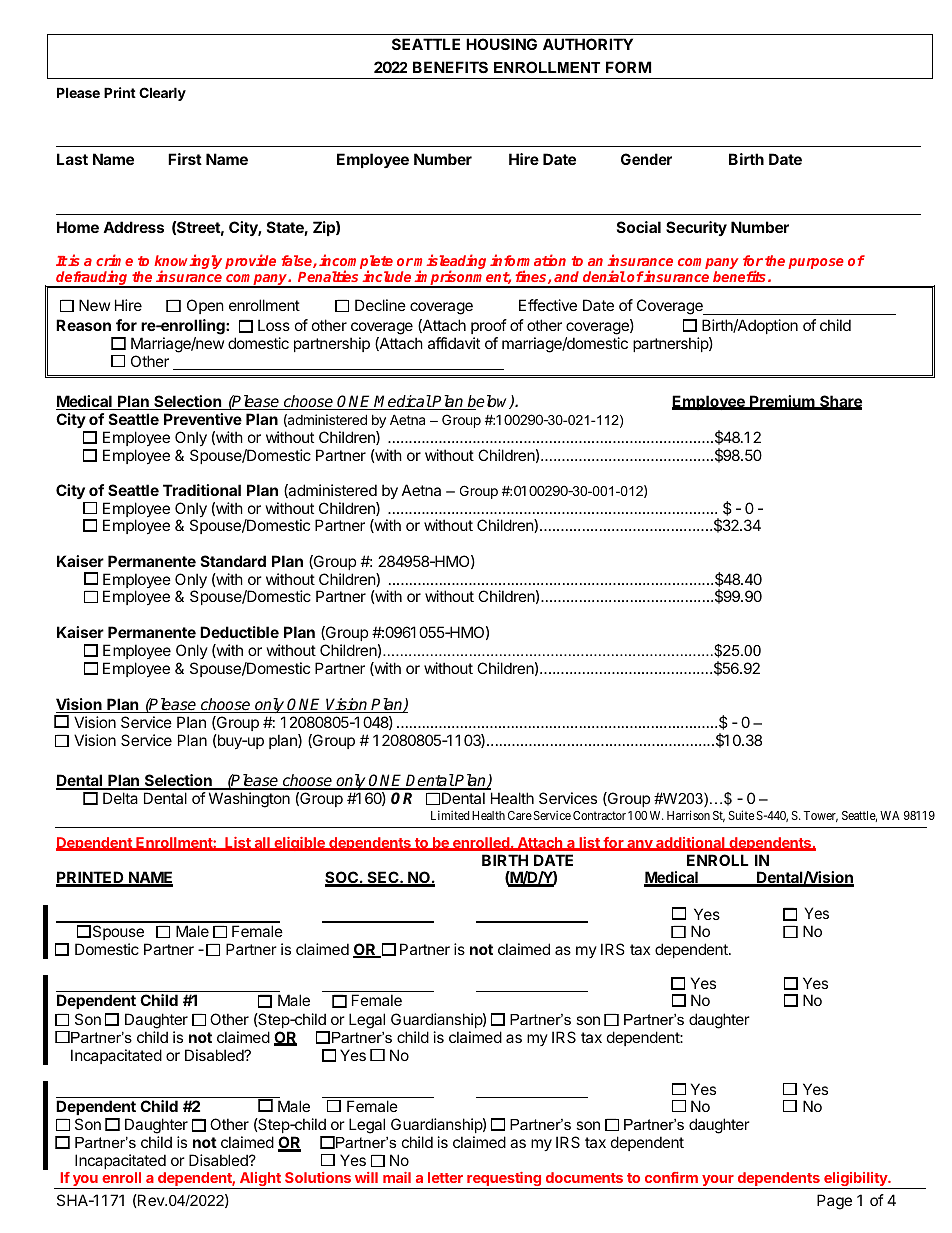 The image size is (952, 1233). I want to click on Contractor, so click(599, 815).
